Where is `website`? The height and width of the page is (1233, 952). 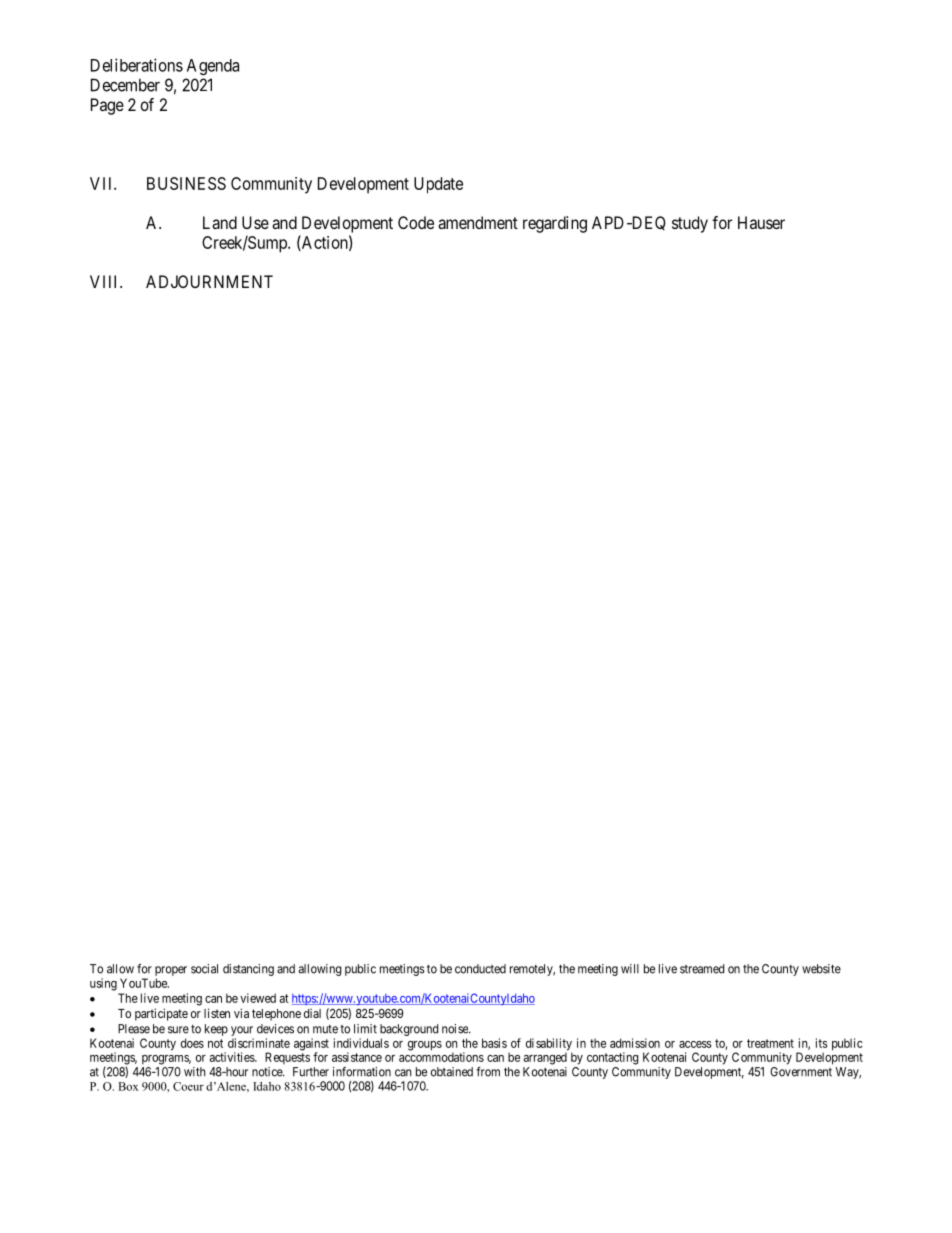
website is located at coordinates (821, 969).
